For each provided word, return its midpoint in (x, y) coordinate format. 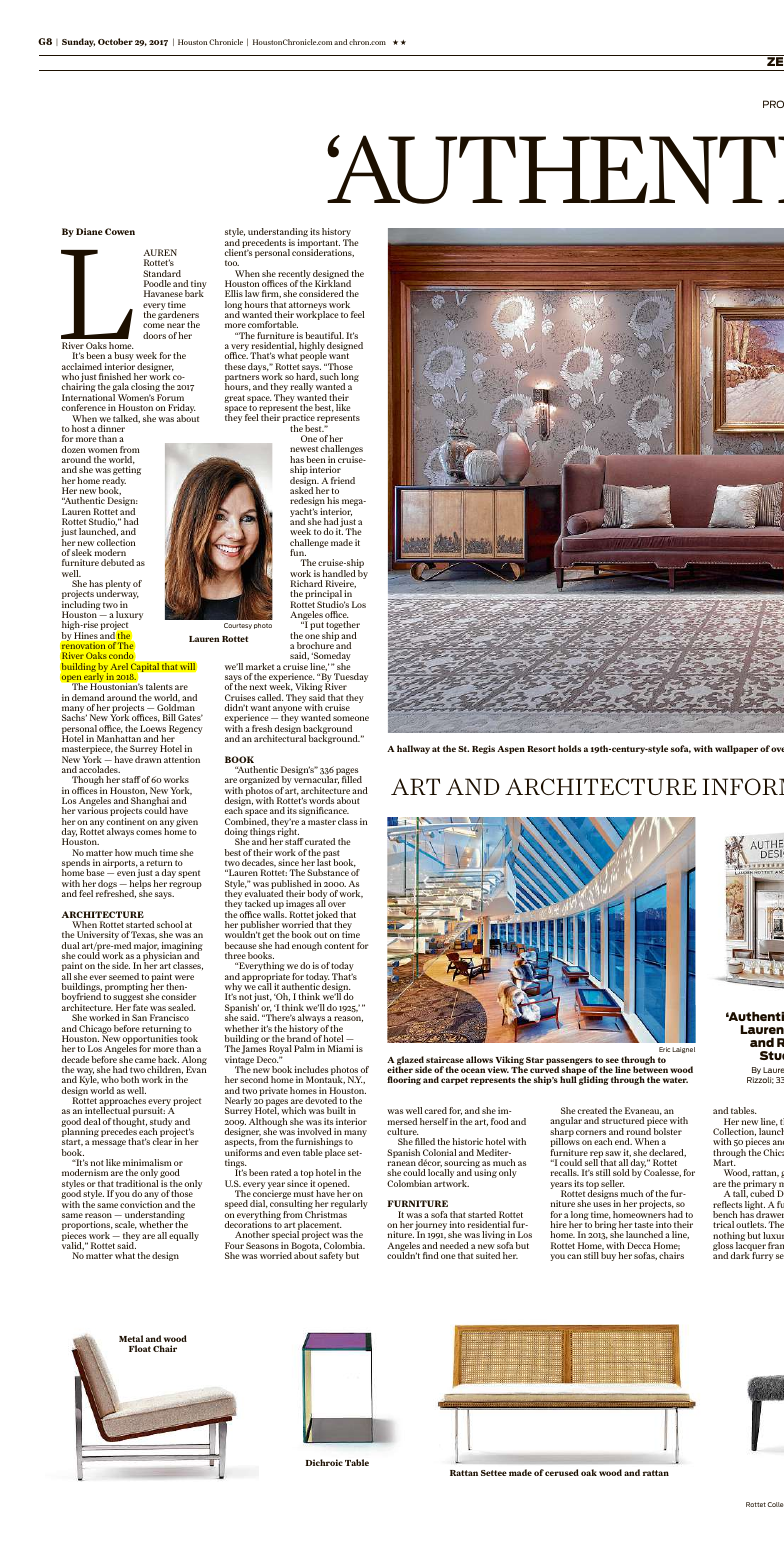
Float (140, 1348)
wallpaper (736, 749)
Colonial (439, 1152)
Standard (162, 273)
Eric (664, 1049)
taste (644, 1225)
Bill (169, 717)
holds (569, 748)
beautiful (324, 335)
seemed (124, 976)
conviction (141, 1204)
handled (339, 573)
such (329, 376)
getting (127, 472)
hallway (413, 749)
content (339, 946)
